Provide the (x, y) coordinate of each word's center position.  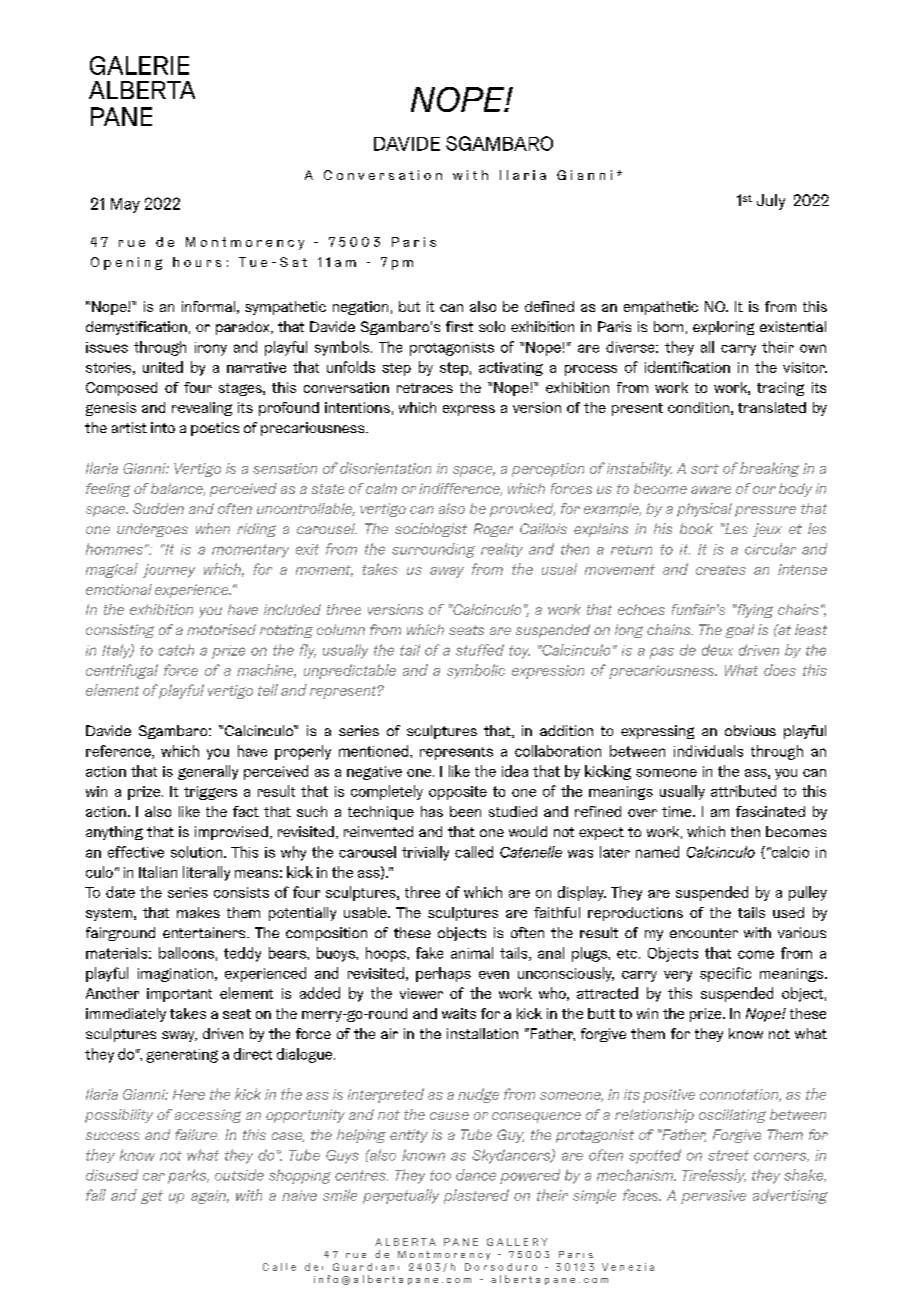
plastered (476, 1196)
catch (176, 650)
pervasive (713, 1197)
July (771, 202)
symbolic (476, 671)
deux (717, 650)
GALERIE (139, 65)
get (152, 1197)
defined (549, 306)
